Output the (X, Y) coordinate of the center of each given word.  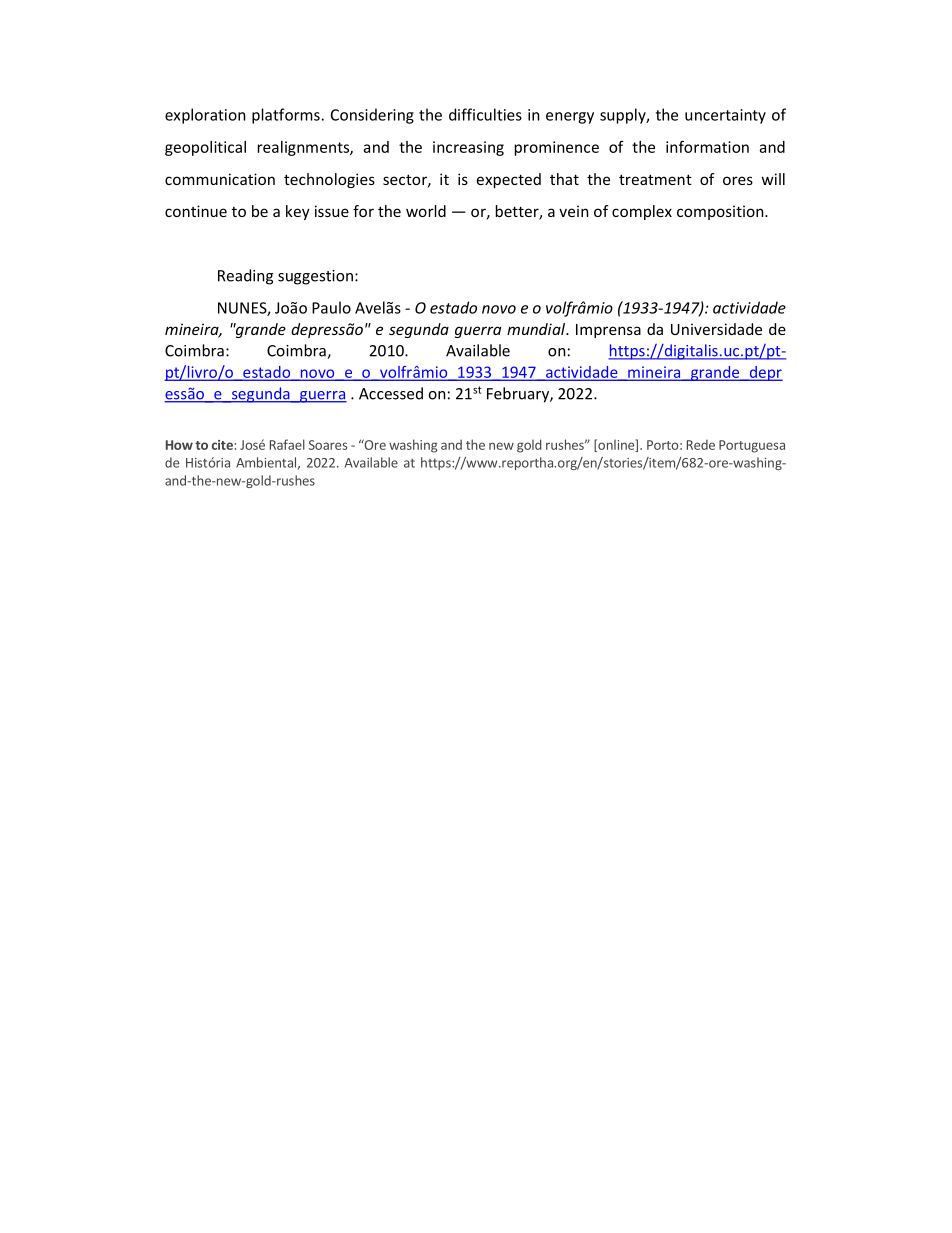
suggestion (315, 277)
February (519, 395)
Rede (701, 444)
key (298, 212)
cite (223, 445)
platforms (286, 116)
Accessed (391, 393)
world (426, 211)
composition (721, 212)
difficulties (485, 114)
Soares (328, 445)
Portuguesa (752, 446)
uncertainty (725, 116)
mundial (537, 329)
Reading (245, 277)
